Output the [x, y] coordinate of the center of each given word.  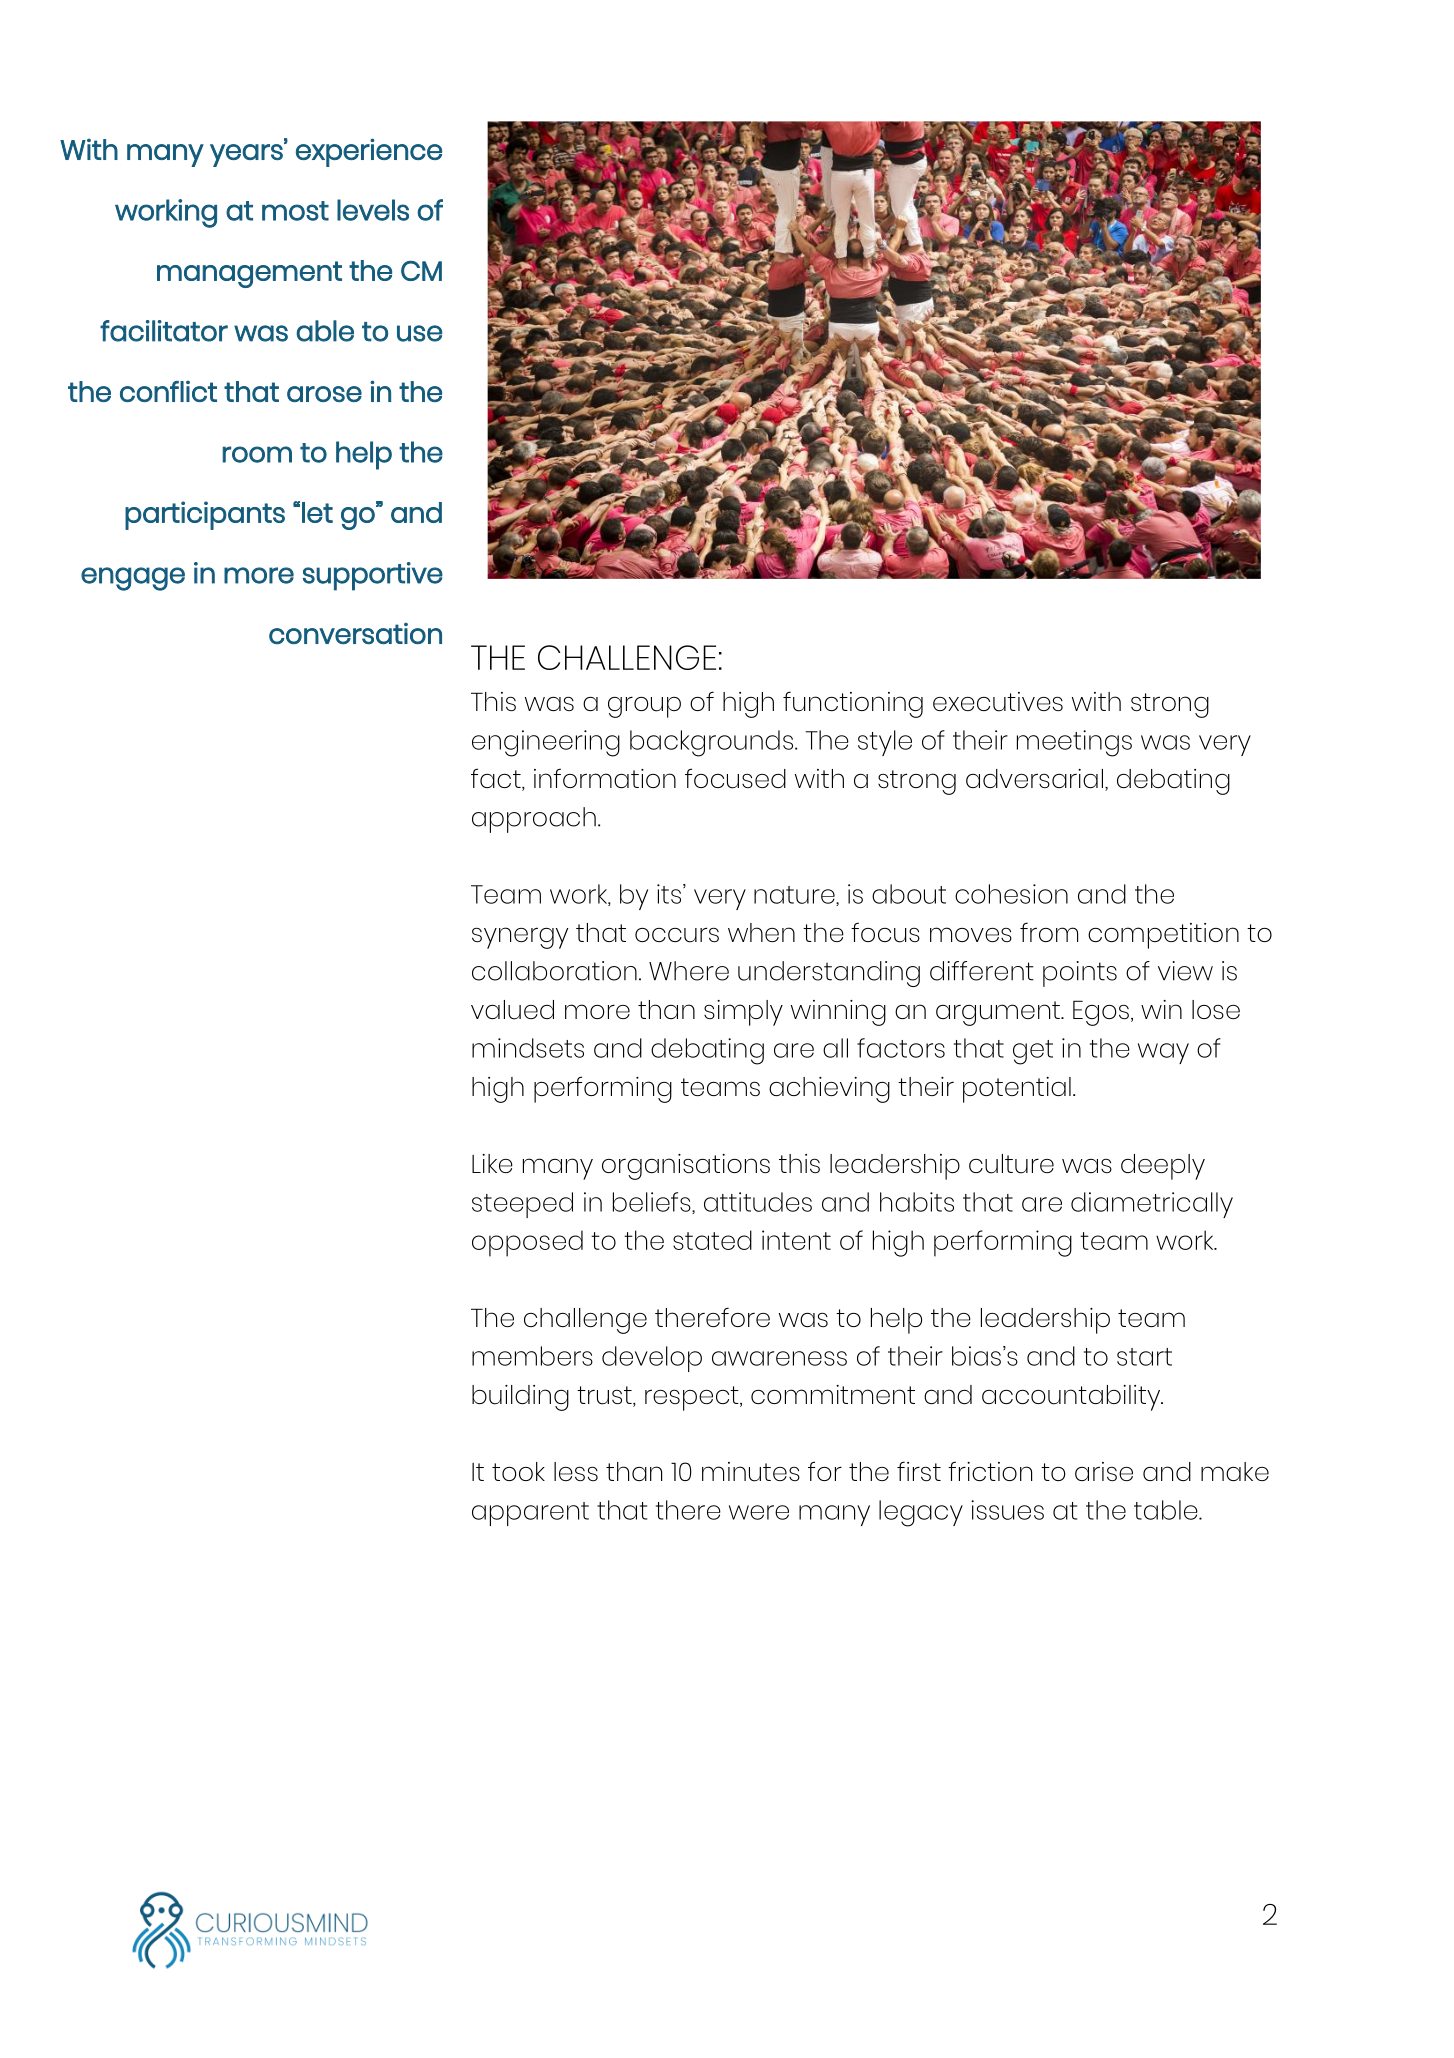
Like [492, 1163]
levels [373, 210]
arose [324, 394]
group [644, 707]
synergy [520, 938]
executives [998, 702]
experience [369, 152]
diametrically [1152, 1205]
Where [689, 971]
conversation [355, 633]
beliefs [653, 1203]
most [295, 211]
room [257, 454]
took [518, 1471]
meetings [1074, 743]
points [1080, 974]
